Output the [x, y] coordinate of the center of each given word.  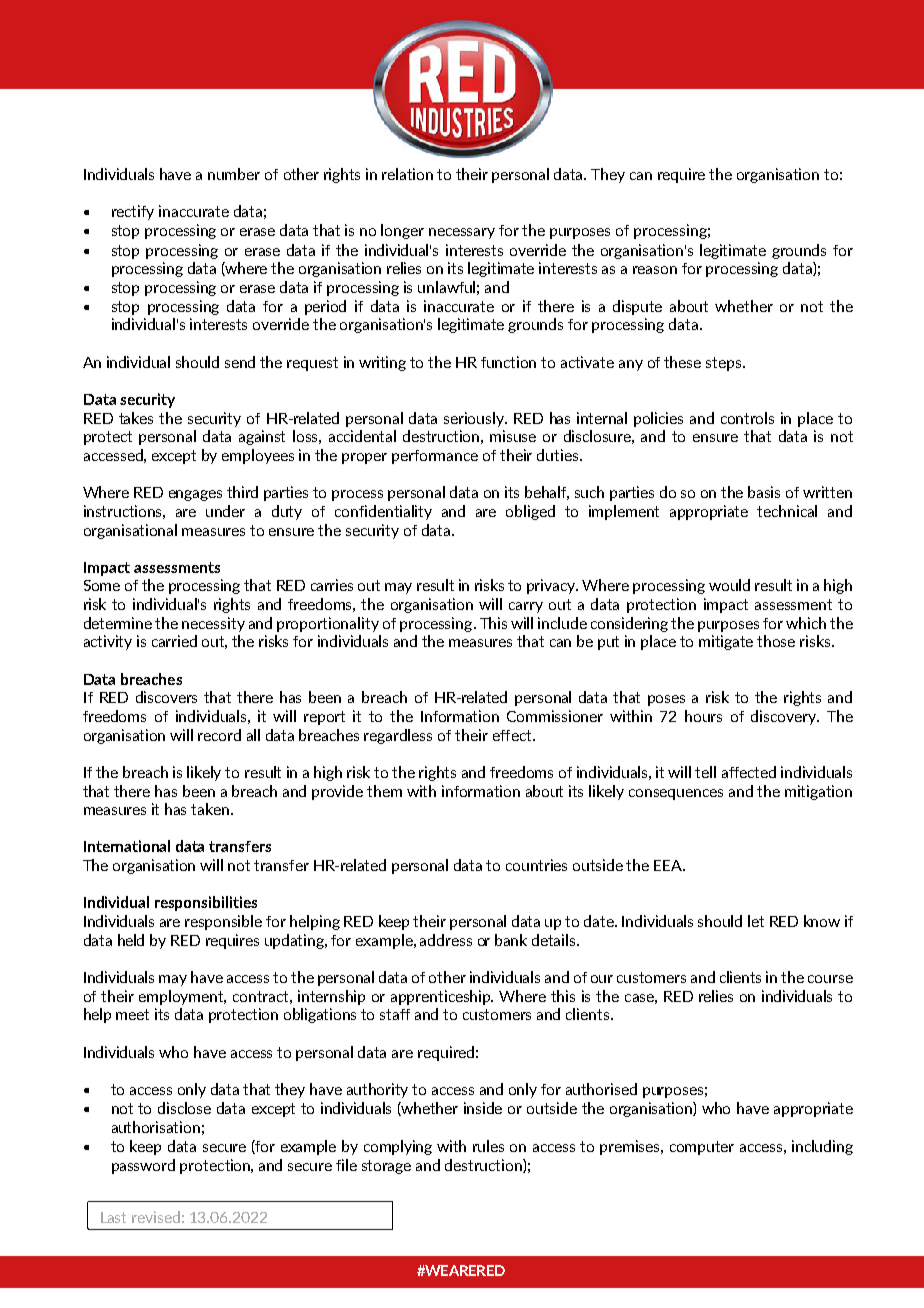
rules [488, 1146]
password [143, 1166]
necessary [462, 233]
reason [655, 270]
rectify [133, 212]
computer [702, 1148]
